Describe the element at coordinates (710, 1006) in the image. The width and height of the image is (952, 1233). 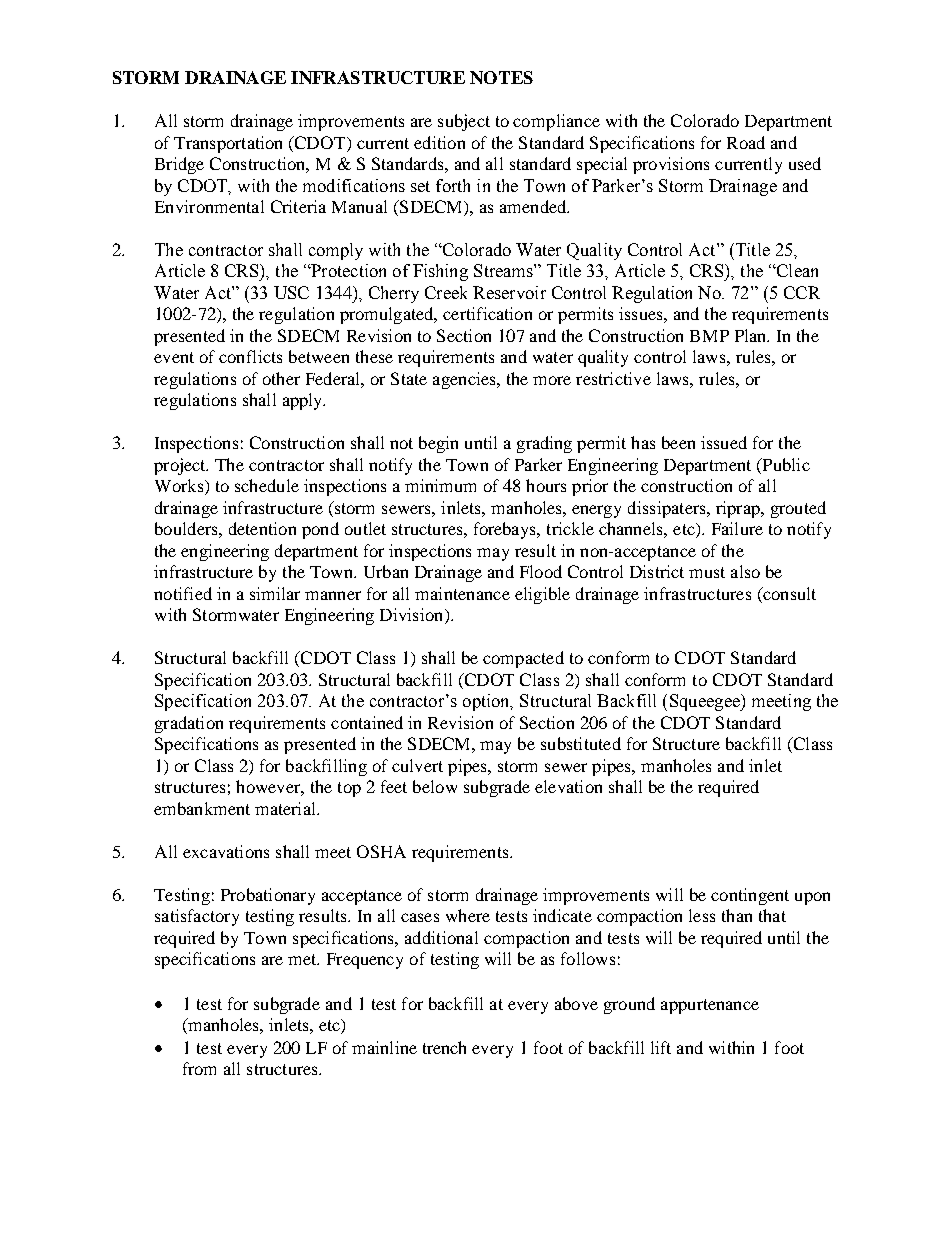
I see `appurtenance` at that location.
